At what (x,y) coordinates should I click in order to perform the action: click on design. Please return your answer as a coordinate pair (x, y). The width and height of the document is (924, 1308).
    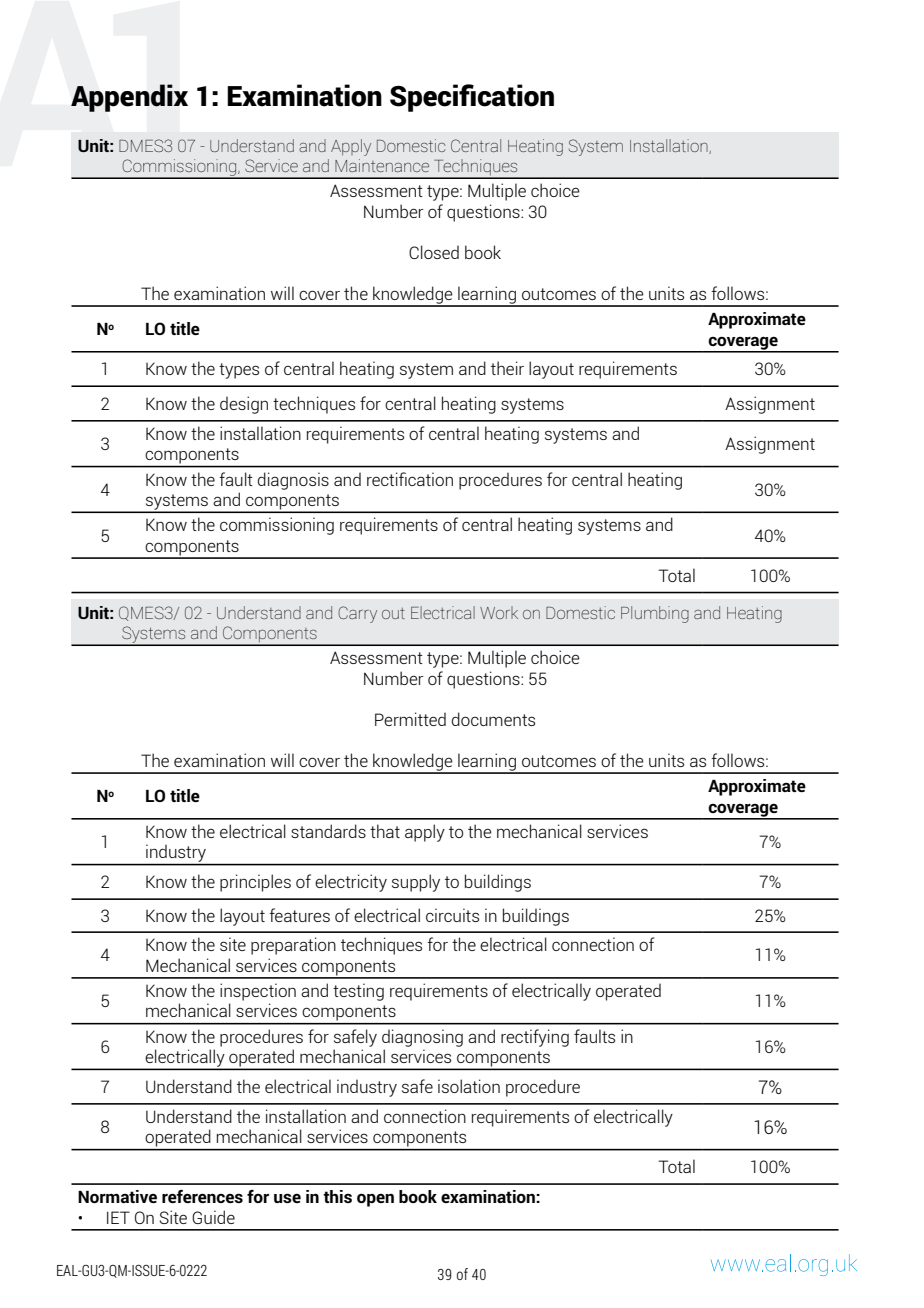
    Looking at the image, I should click on (244, 405).
